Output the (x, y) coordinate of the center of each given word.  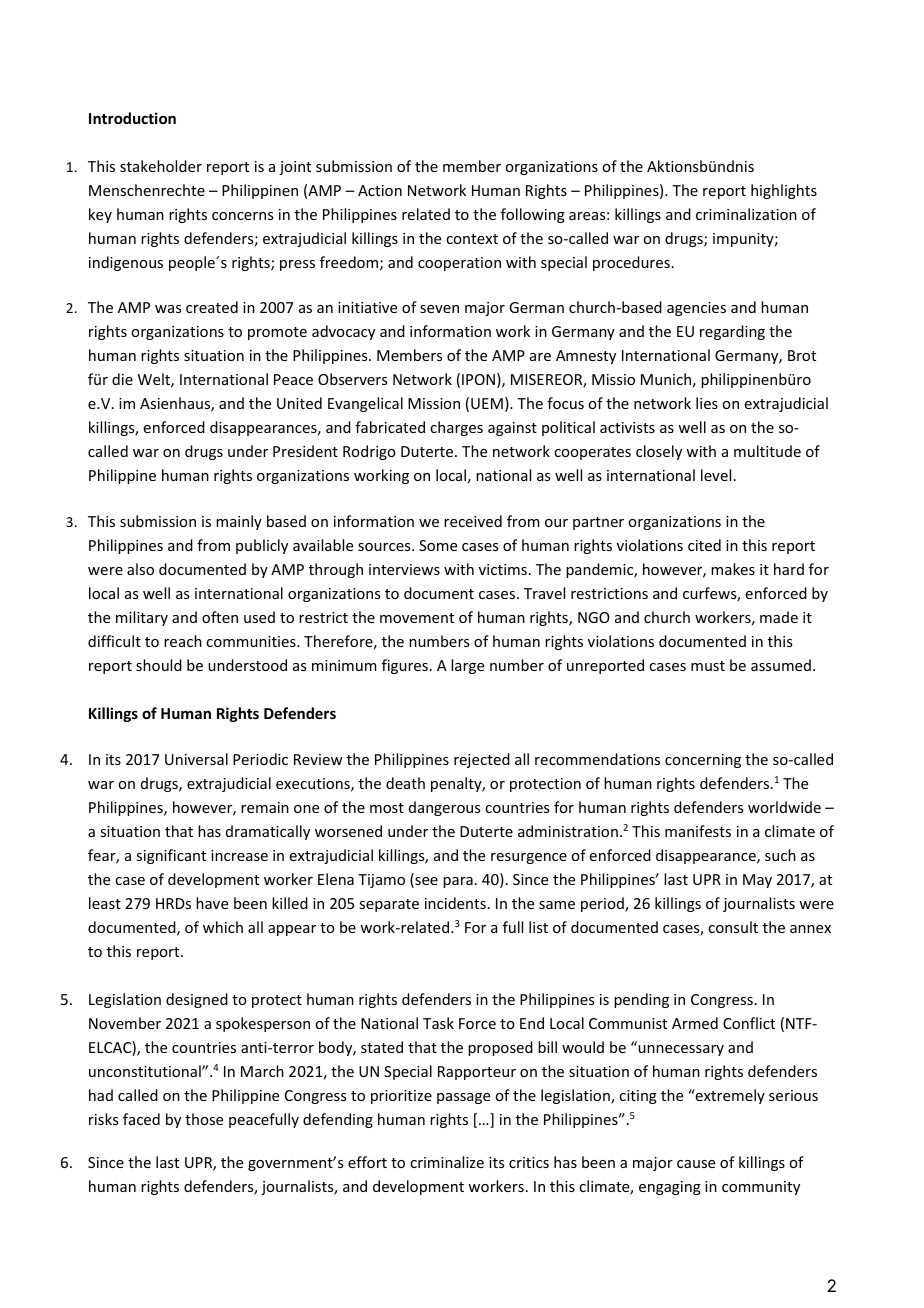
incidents (455, 903)
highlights (784, 191)
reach (183, 641)
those (204, 1119)
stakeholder (161, 166)
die (122, 379)
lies (707, 403)
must (708, 666)
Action (380, 190)
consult (733, 927)
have (212, 903)
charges (456, 428)
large (467, 666)
